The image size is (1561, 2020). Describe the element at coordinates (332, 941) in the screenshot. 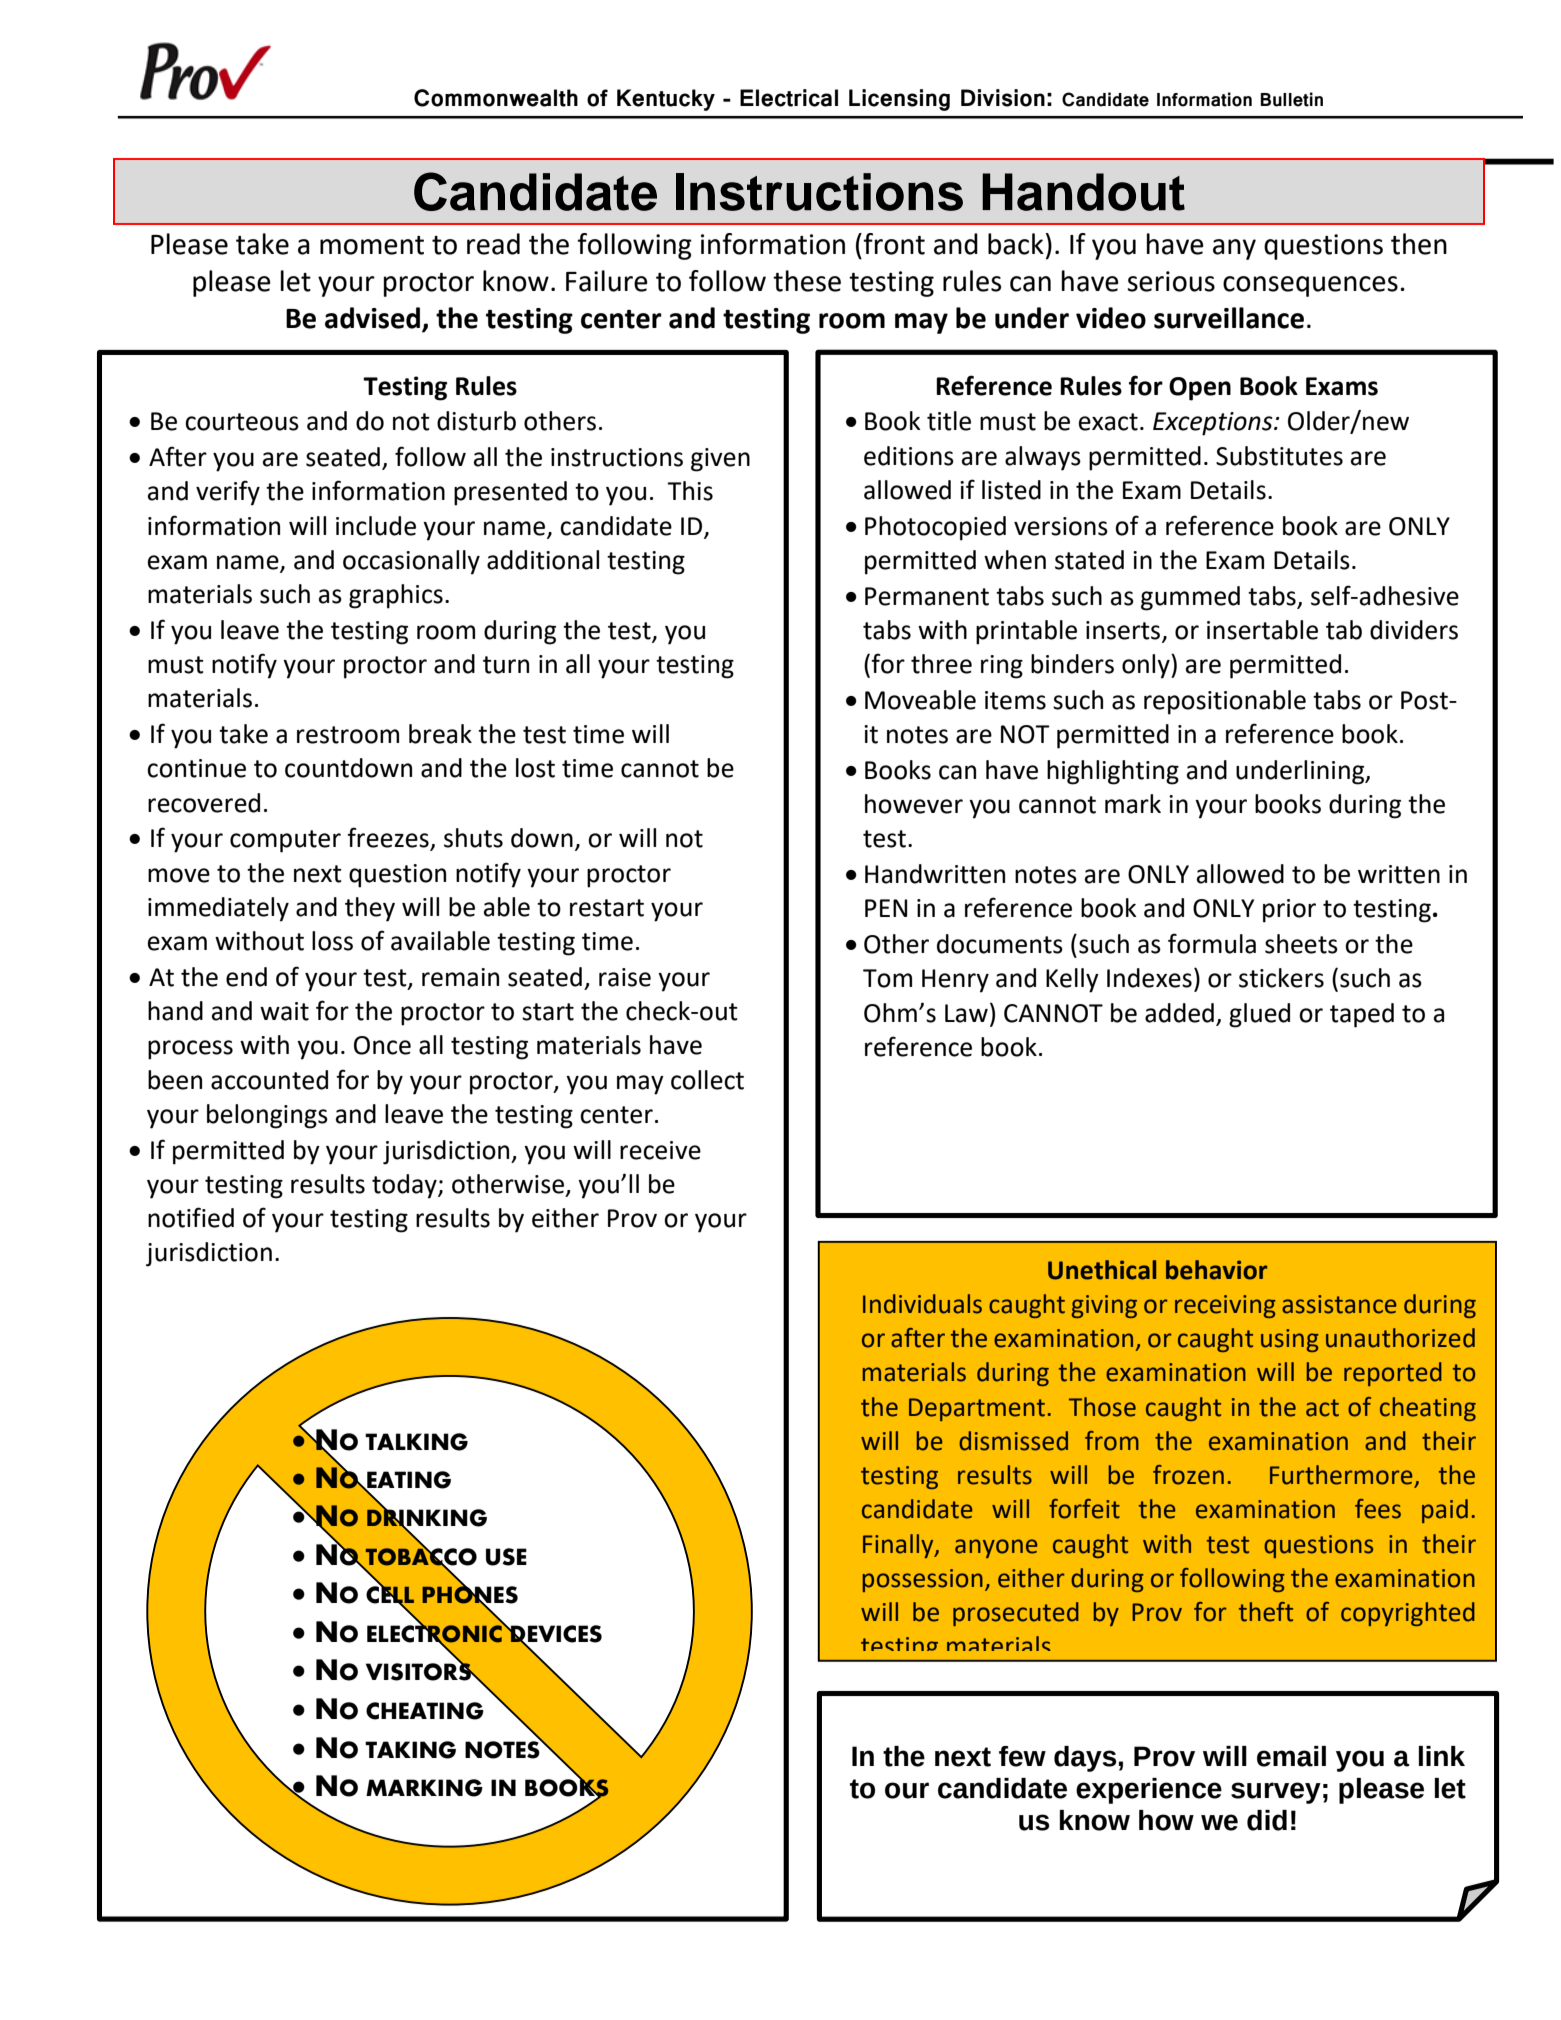

I see `loss` at that location.
